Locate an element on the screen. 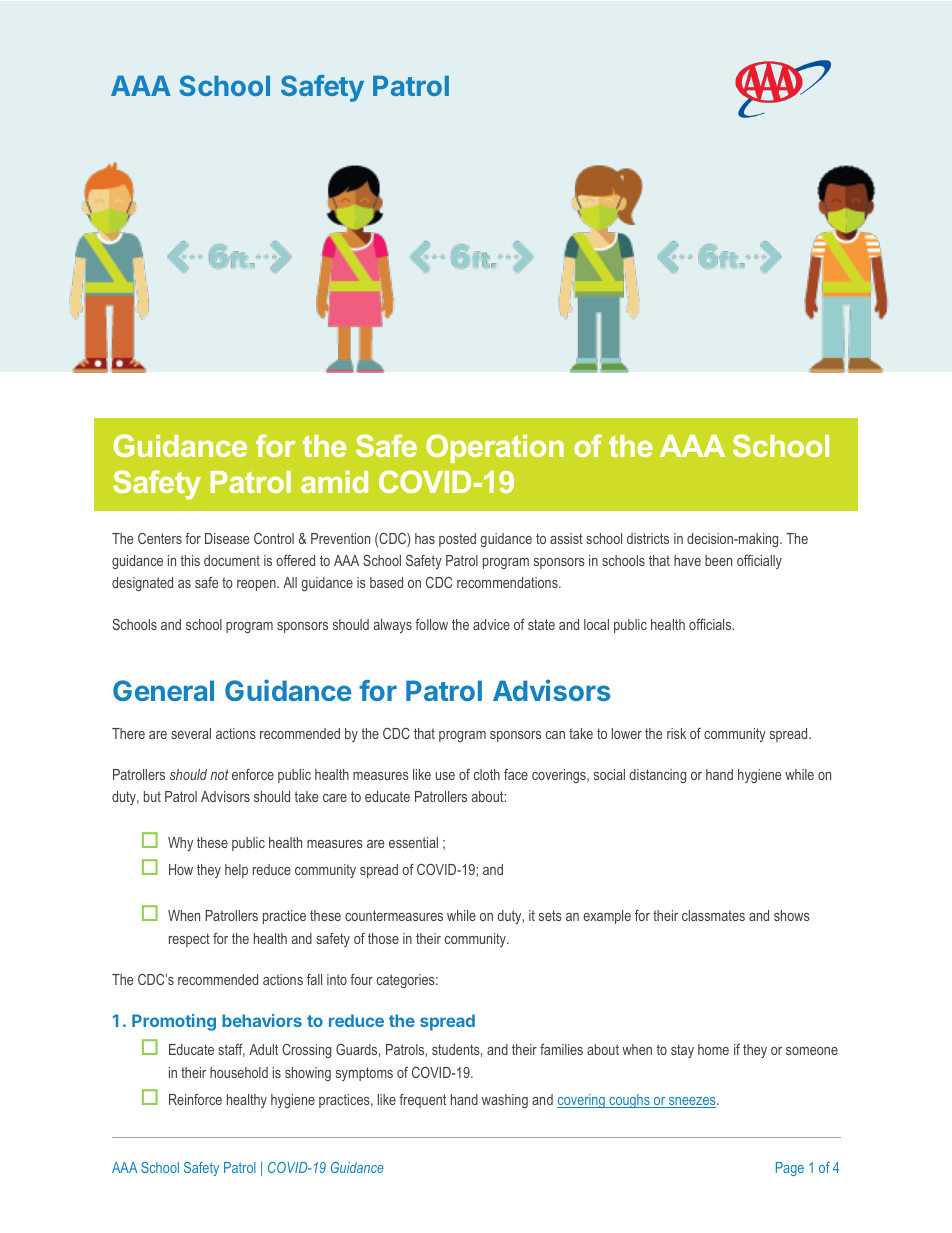 The height and width of the screenshot is (1233, 952). sets is located at coordinates (550, 915).
